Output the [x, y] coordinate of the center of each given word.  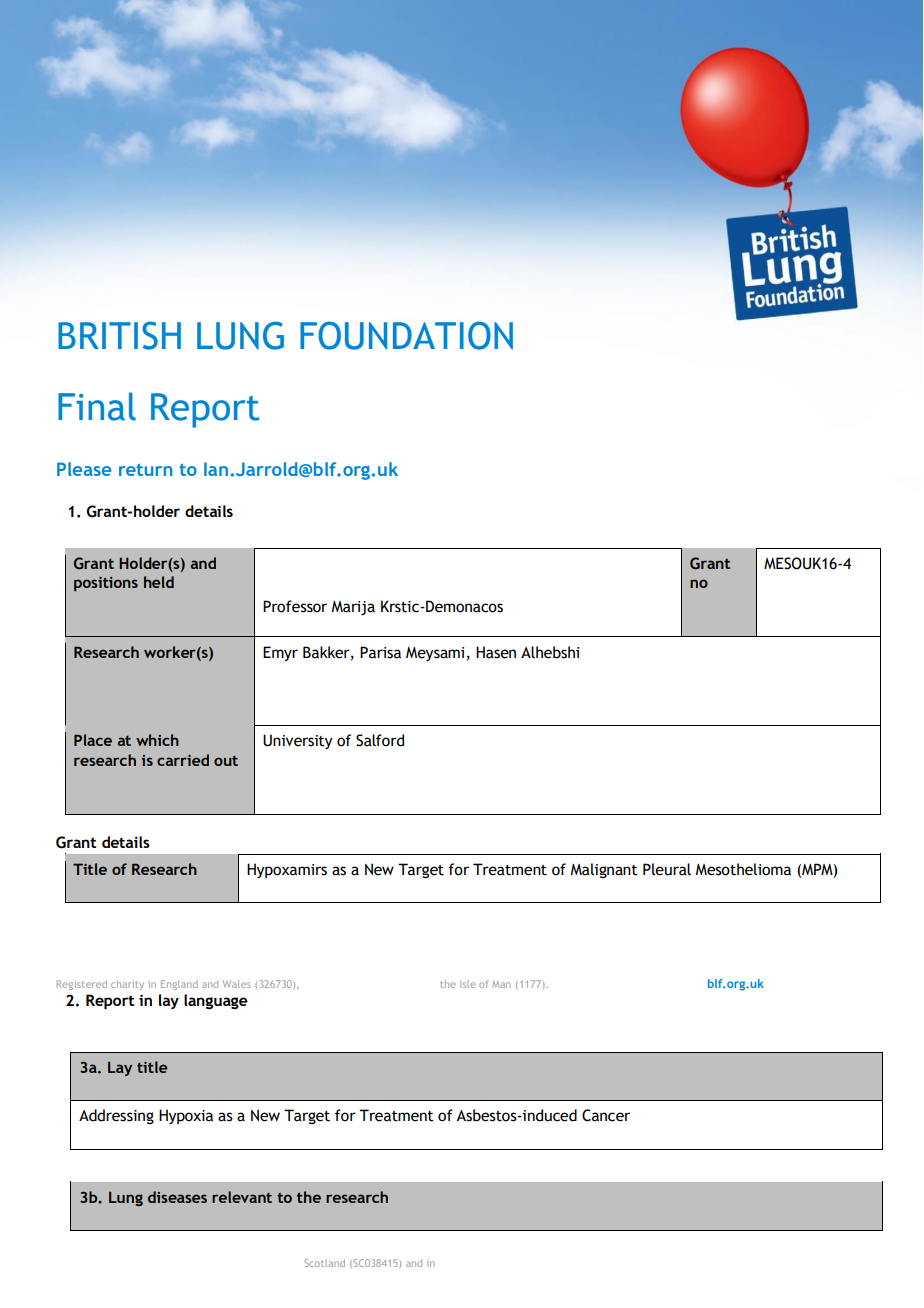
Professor [295, 606]
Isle [468, 984]
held [159, 582]
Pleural [667, 869]
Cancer [606, 1115]
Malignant [604, 870]
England [179, 985]
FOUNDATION [406, 335]
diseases [177, 1197]
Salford [380, 740]
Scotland [324, 1263]
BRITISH [119, 335]
